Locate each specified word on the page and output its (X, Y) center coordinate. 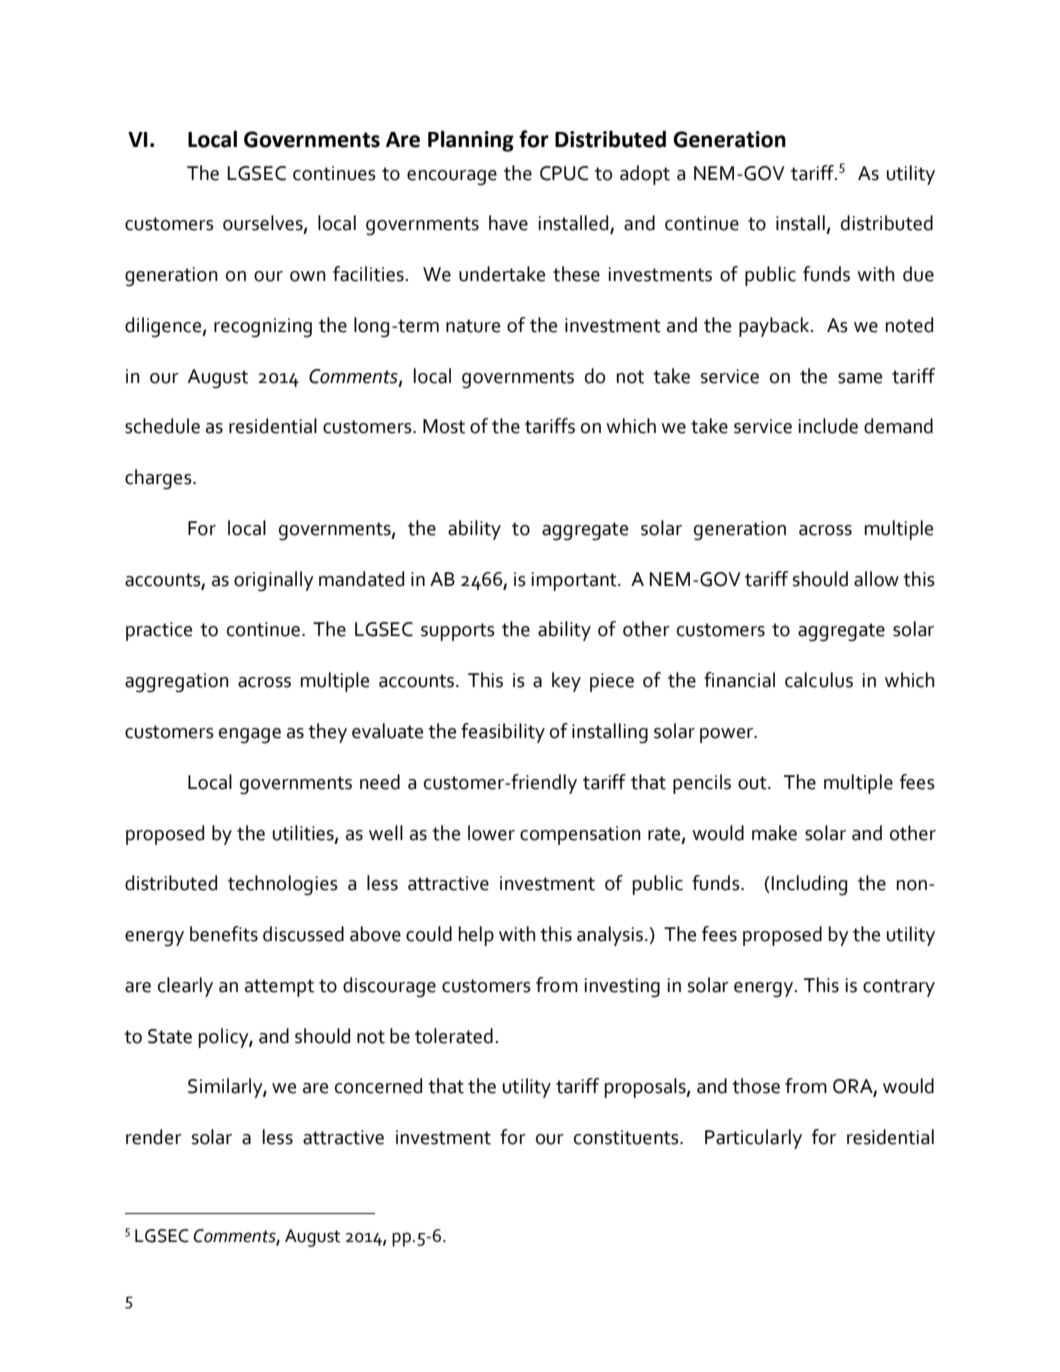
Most (444, 426)
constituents (627, 1137)
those (756, 1086)
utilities (304, 833)
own (308, 276)
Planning (471, 141)
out (753, 783)
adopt (645, 175)
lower (491, 833)
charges (159, 479)
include (828, 426)
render (154, 1137)
